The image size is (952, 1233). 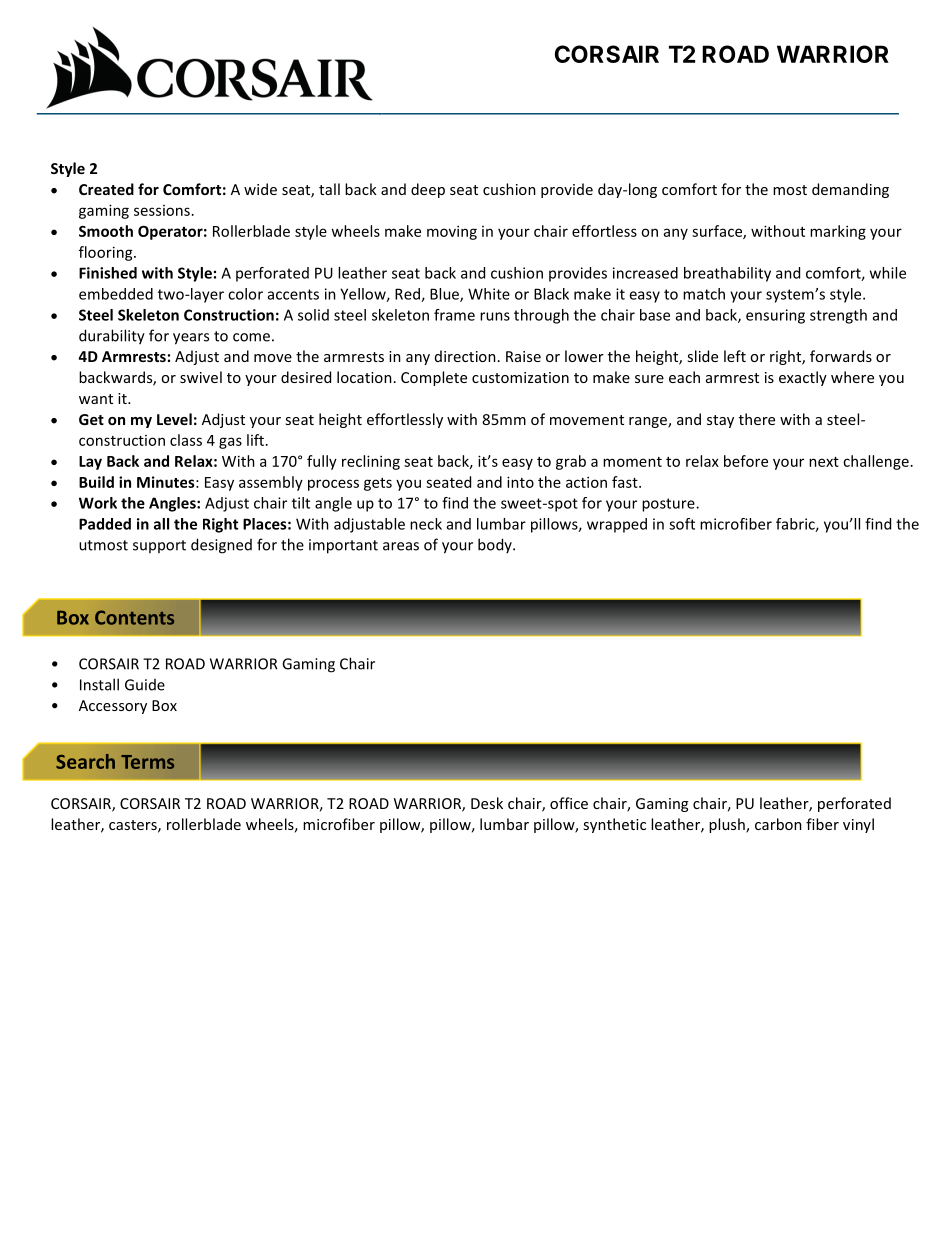 What do you see at coordinates (778, 824) in the image?
I see `carbon` at bounding box center [778, 824].
